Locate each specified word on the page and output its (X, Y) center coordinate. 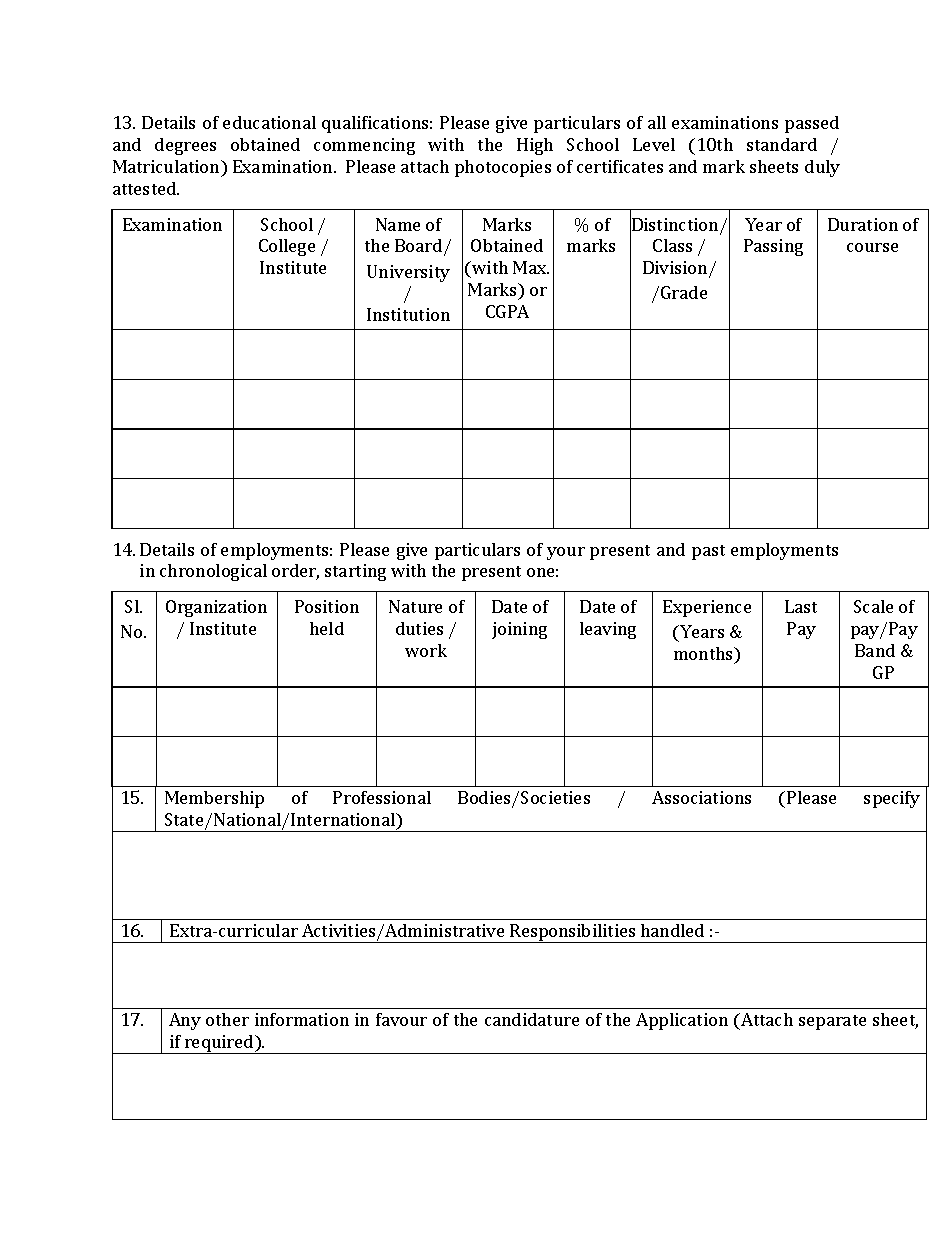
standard (782, 144)
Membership (214, 799)
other (227, 1019)
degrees (185, 146)
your (566, 553)
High (535, 146)
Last (801, 606)
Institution (408, 314)
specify (892, 799)
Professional (382, 797)
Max (530, 267)
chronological (213, 572)
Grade (684, 292)
